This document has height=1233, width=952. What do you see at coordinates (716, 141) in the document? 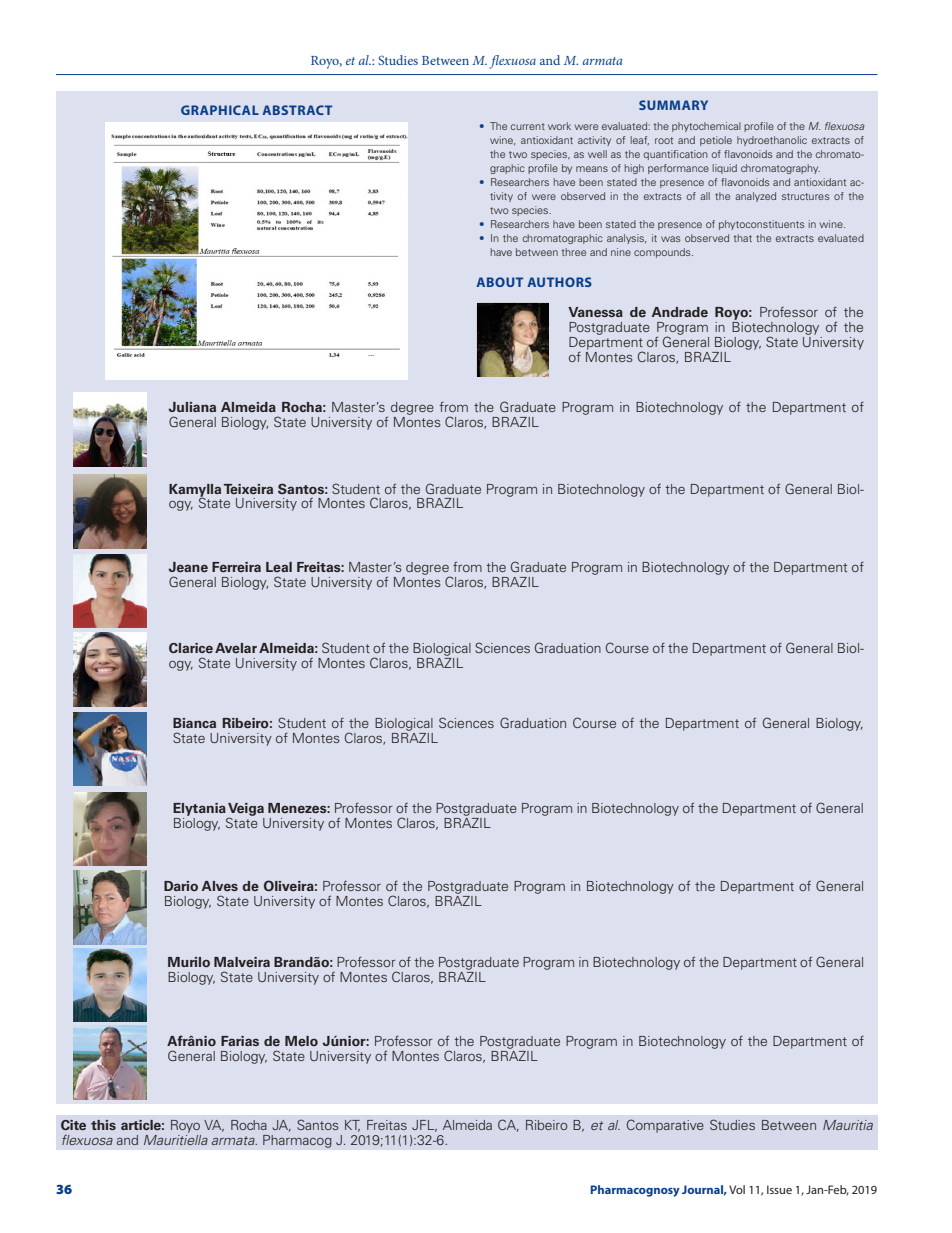
I see `petiole` at bounding box center [716, 141].
